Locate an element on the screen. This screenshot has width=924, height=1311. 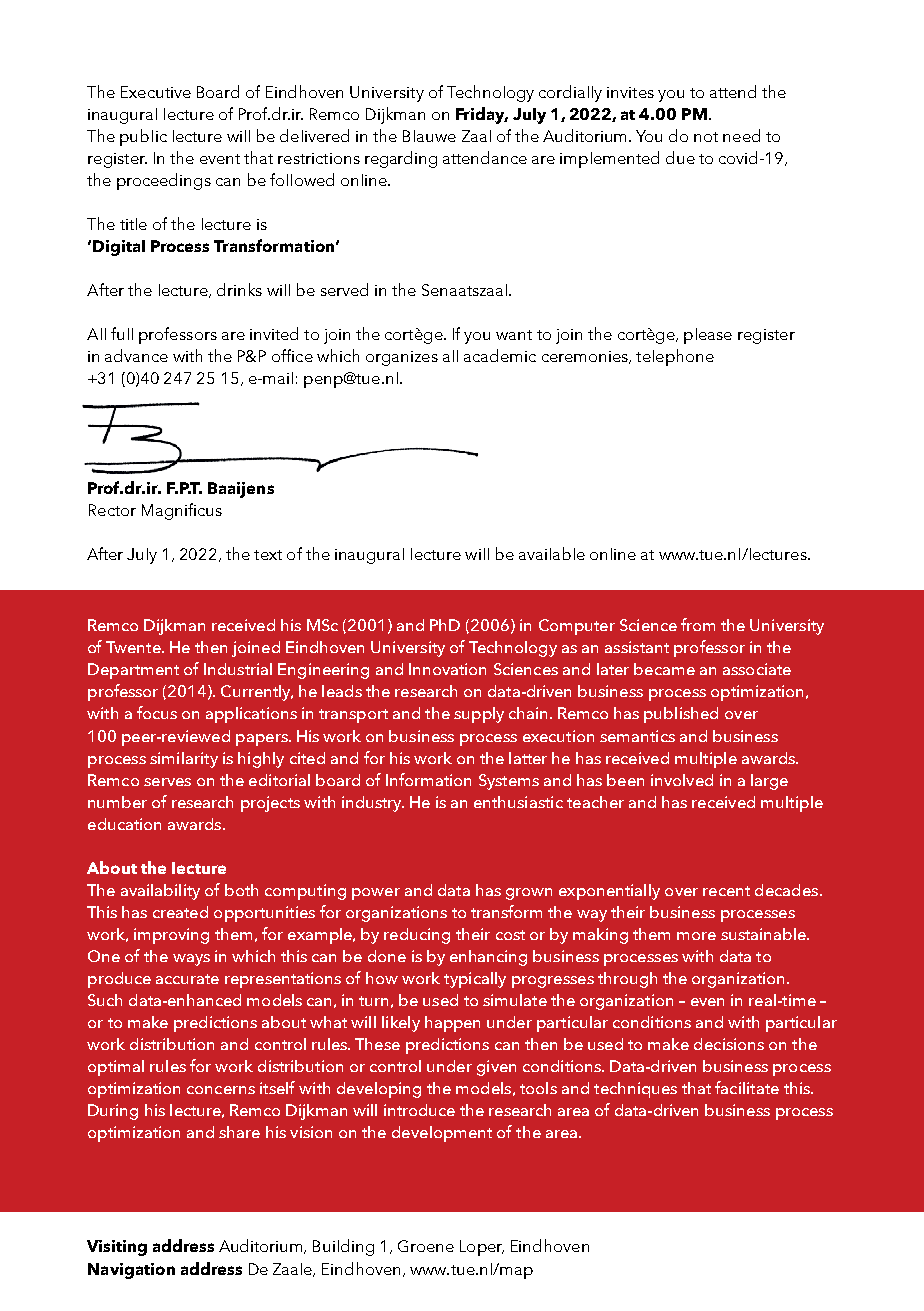
regarding is located at coordinates (401, 159).
